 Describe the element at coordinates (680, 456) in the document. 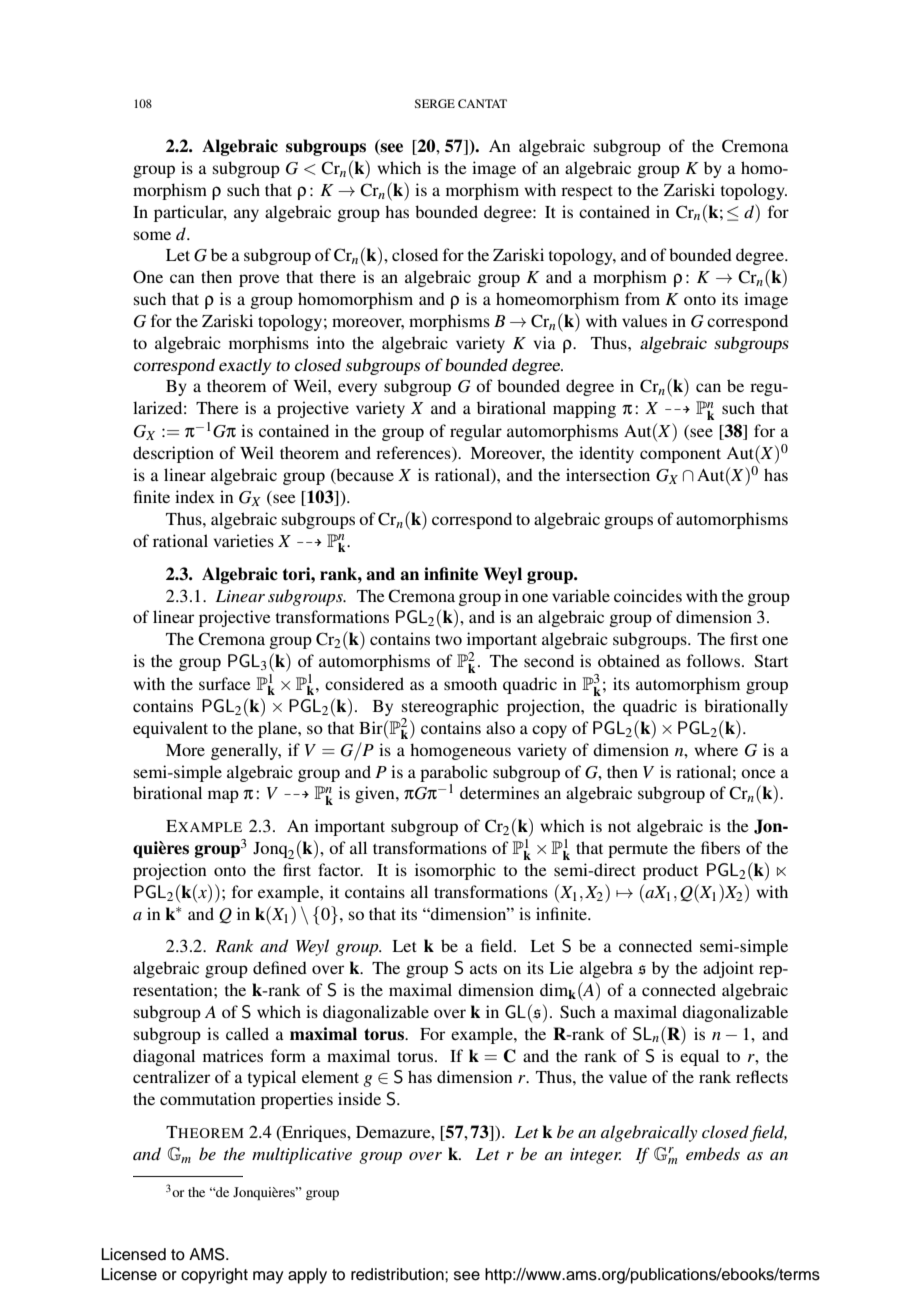

I see `component` at that location.
